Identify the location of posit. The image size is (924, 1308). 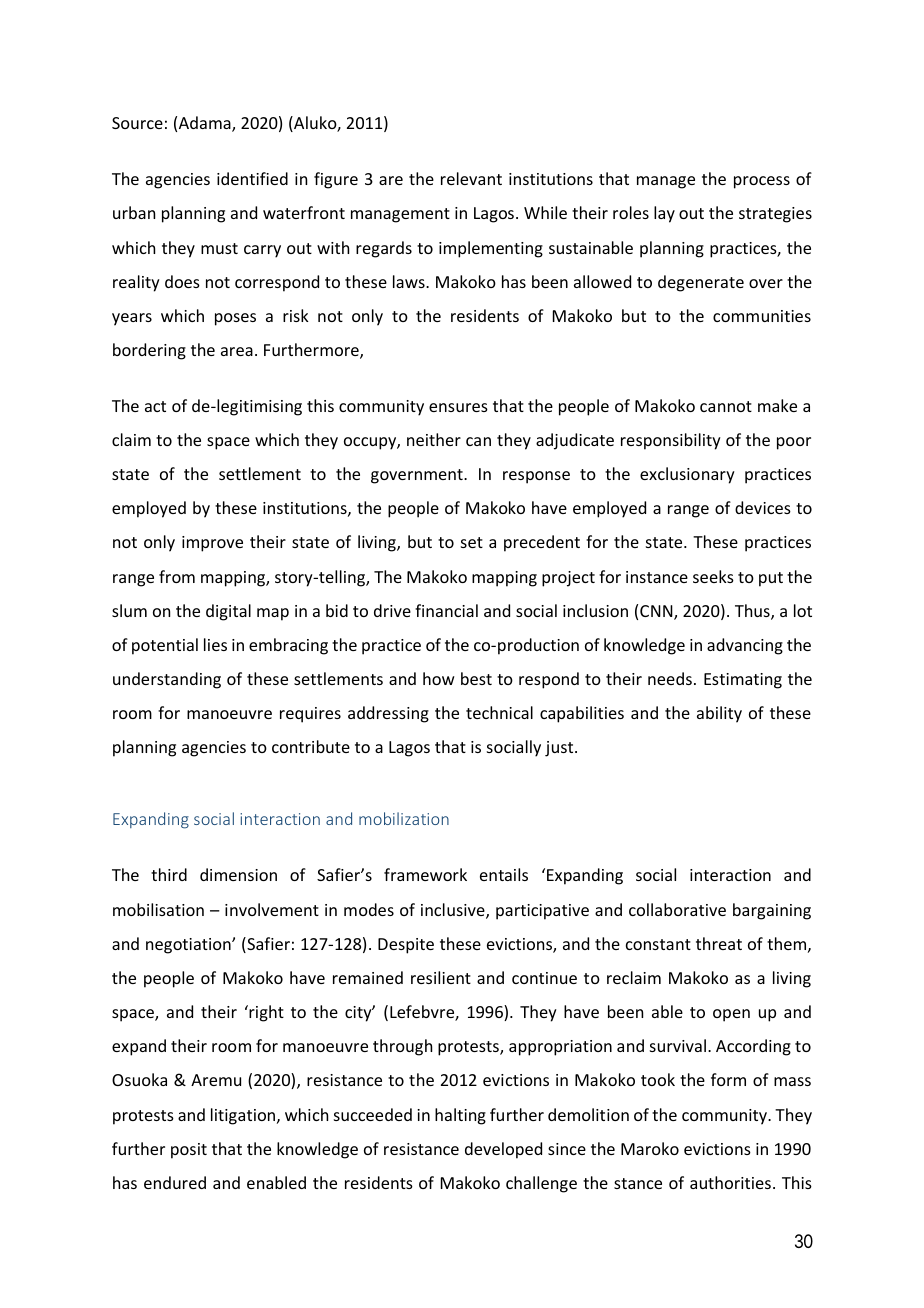
(189, 1151).
